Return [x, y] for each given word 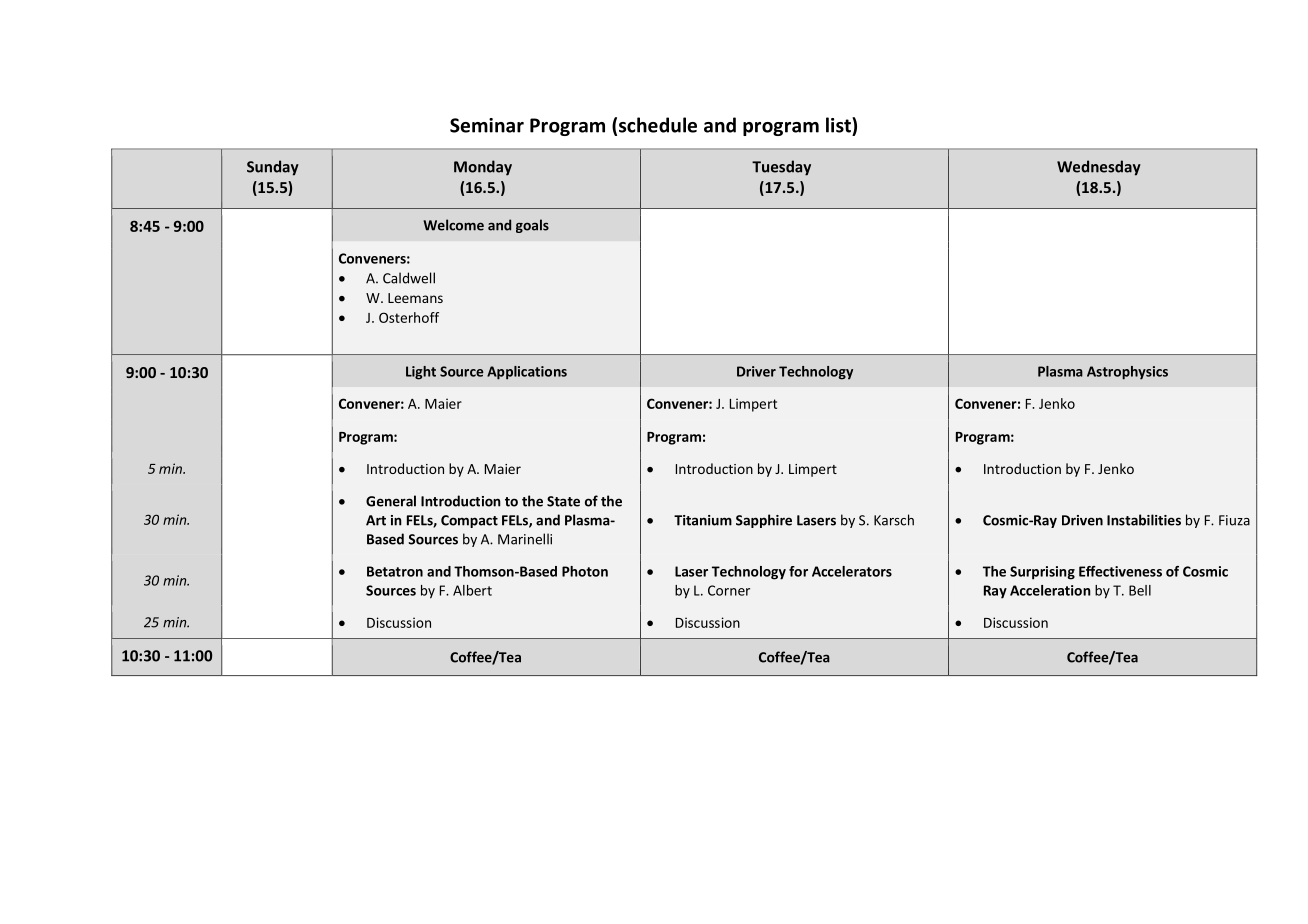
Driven [1082, 520]
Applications [527, 373]
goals [532, 226]
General [391, 501]
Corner [729, 590]
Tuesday [781, 168]
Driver [756, 371]
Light [421, 373]
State [563, 501]
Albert [472, 590]
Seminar [487, 125]
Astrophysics [1127, 373]
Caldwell [409, 278]
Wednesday [1099, 168]
